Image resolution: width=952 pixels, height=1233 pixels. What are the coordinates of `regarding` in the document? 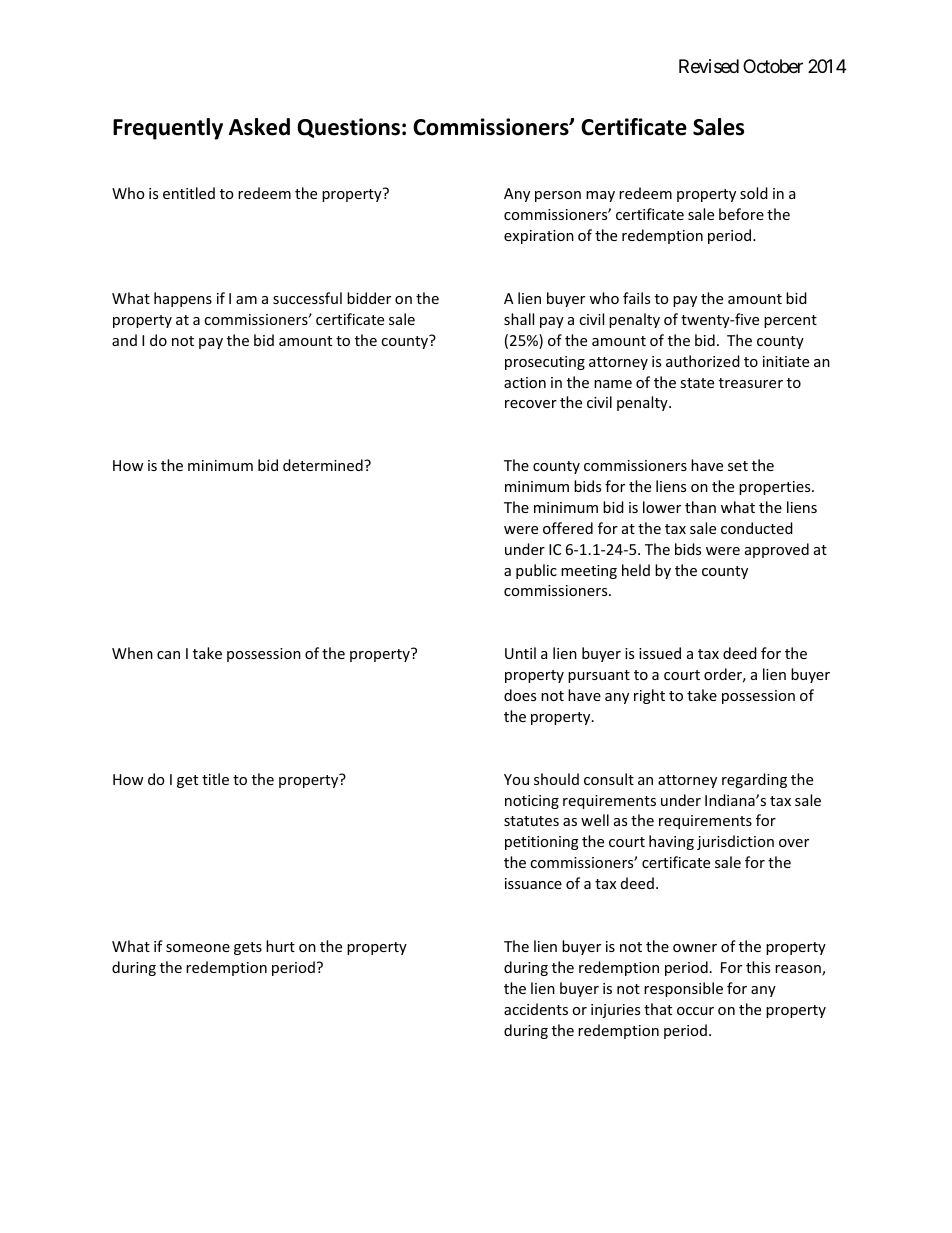 It's located at (754, 780).
